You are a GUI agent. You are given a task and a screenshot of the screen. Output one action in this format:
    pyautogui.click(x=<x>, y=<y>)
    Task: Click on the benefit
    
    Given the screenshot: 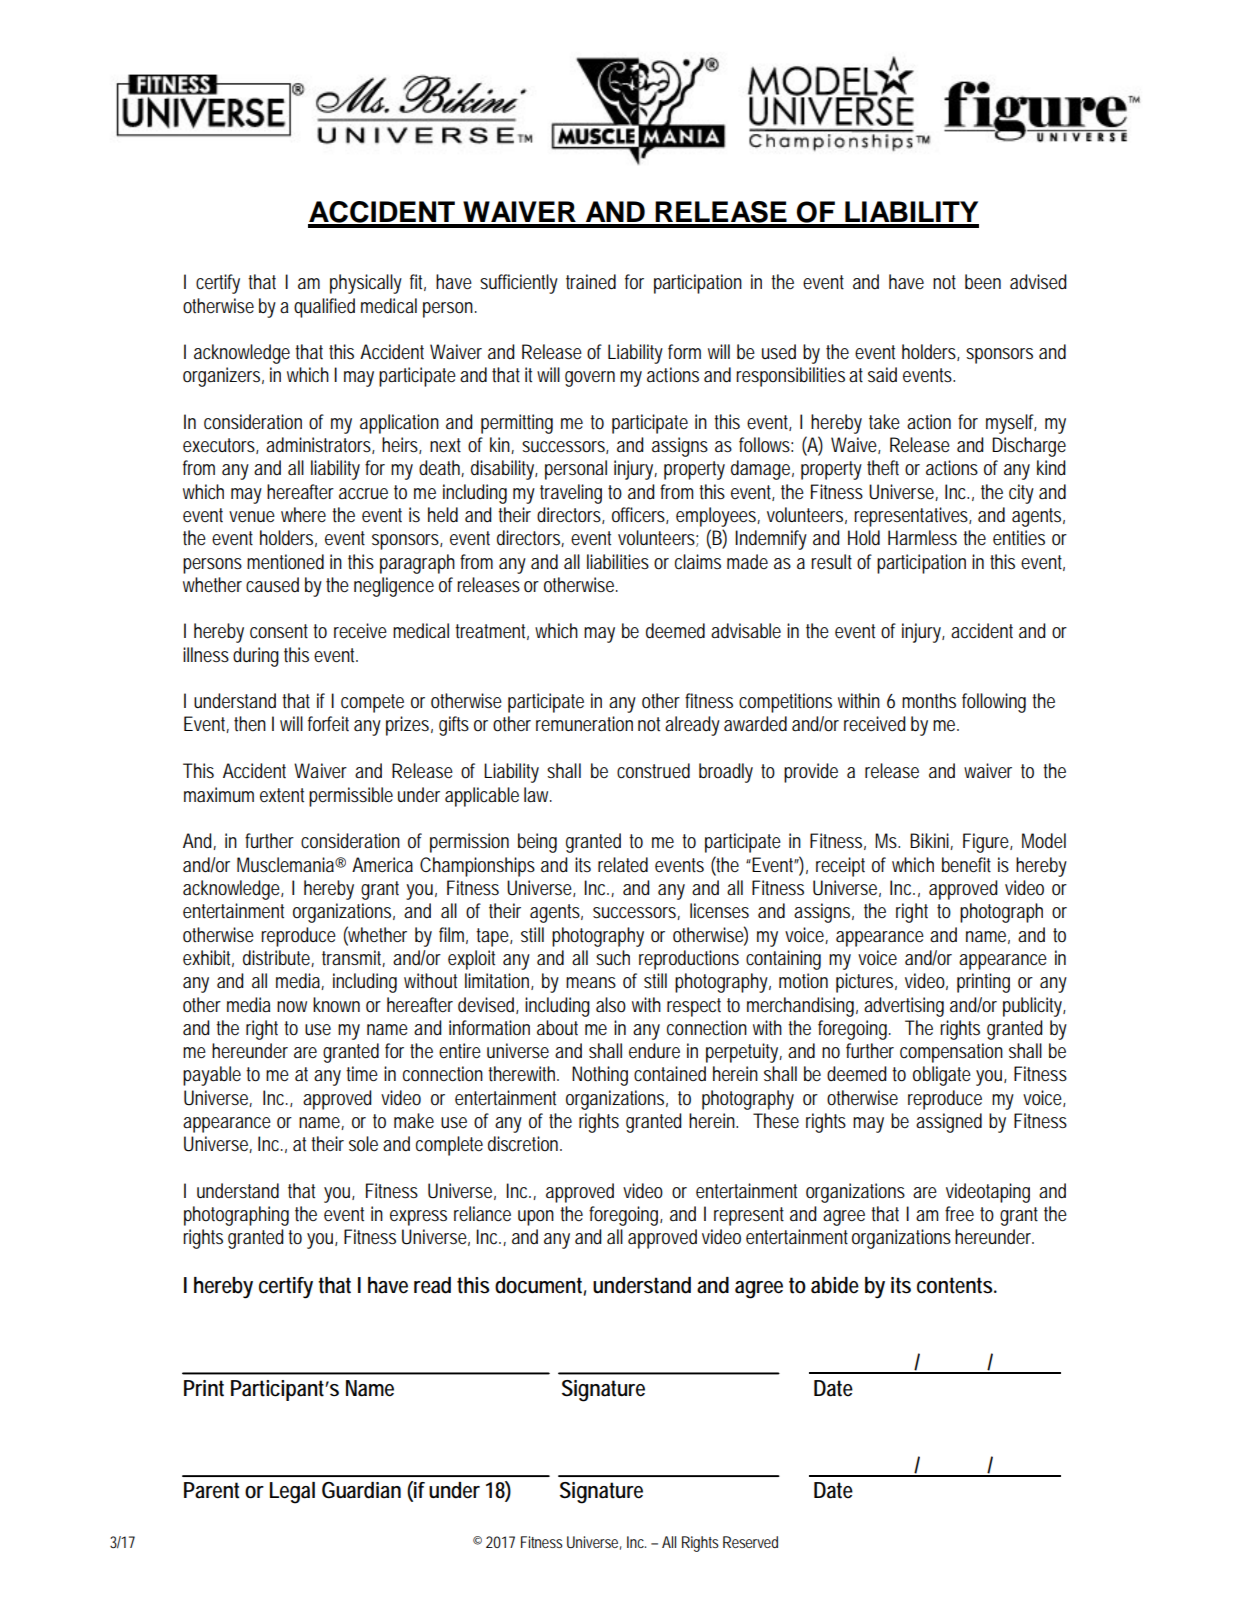 What is the action you would take?
    pyautogui.click(x=966, y=865)
